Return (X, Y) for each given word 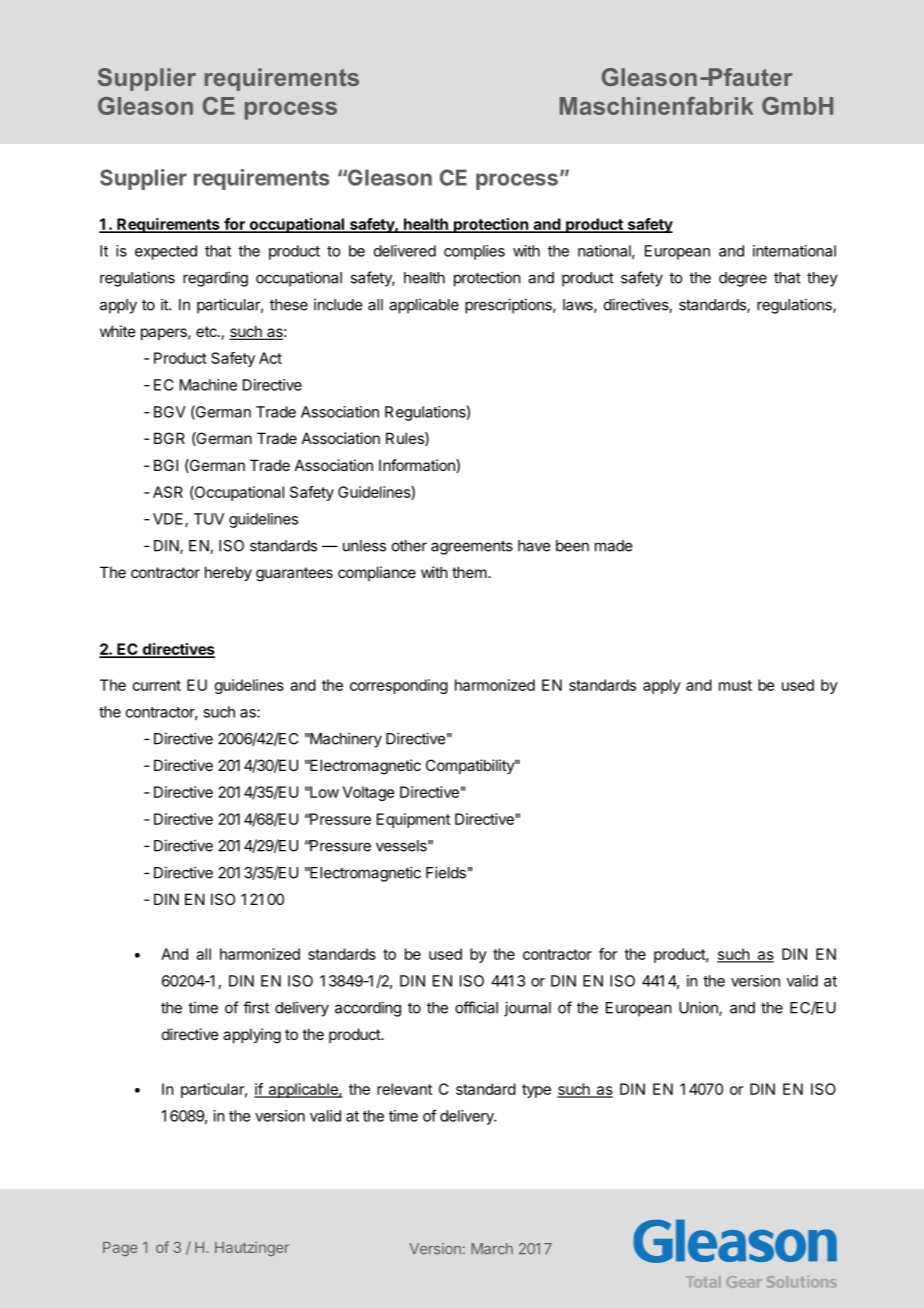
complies (474, 252)
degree (743, 279)
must (735, 685)
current (157, 685)
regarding (215, 279)
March (492, 1249)
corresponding (399, 686)
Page (120, 1249)
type (536, 1091)
